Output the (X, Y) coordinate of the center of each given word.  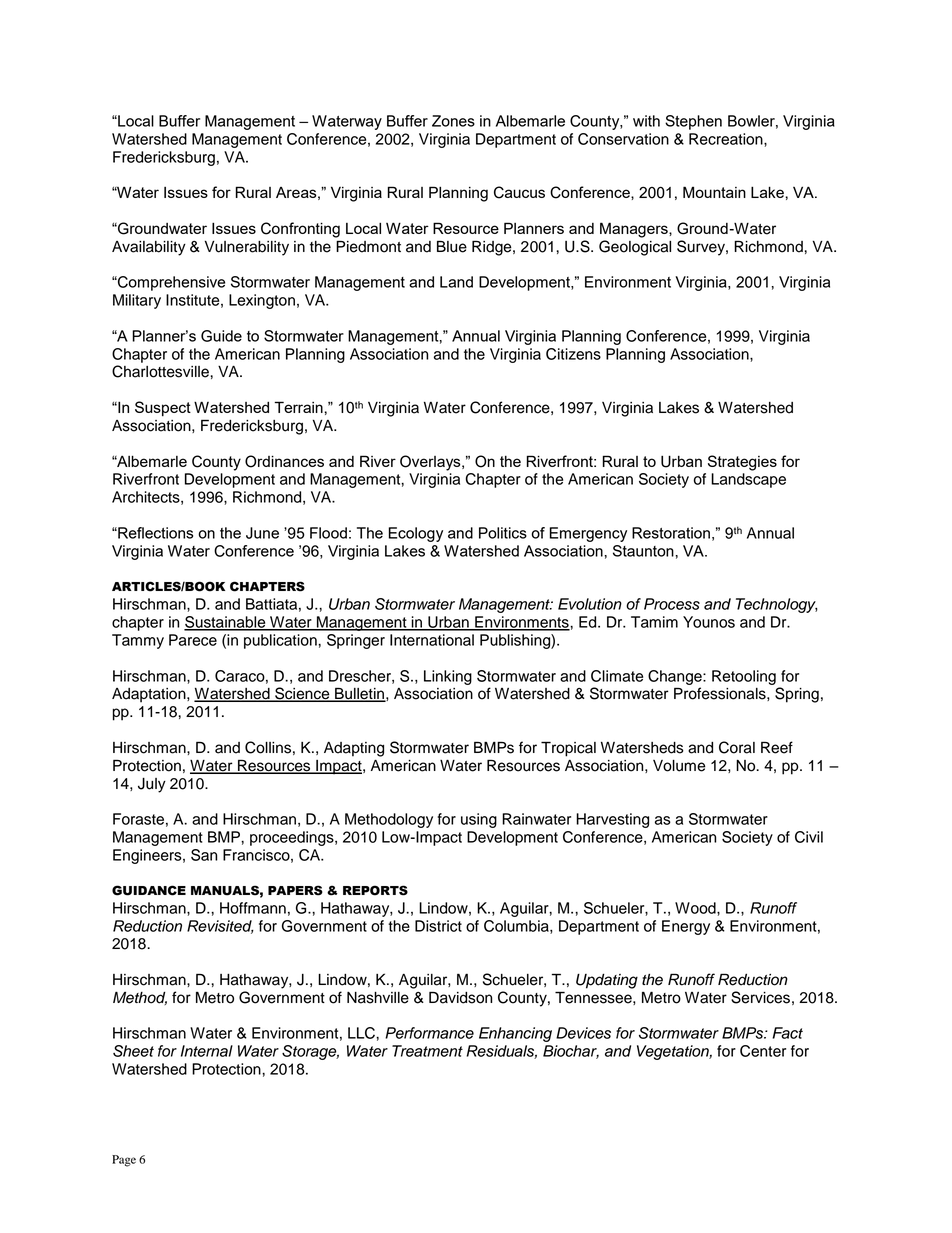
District (438, 926)
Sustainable (226, 623)
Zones (453, 121)
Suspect (163, 409)
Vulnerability (247, 248)
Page (124, 1161)
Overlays (431, 463)
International (432, 640)
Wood (696, 908)
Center (763, 1051)
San (204, 855)
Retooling (744, 677)
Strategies (742, 463)
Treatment (427, 1051)
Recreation (727, 139)
